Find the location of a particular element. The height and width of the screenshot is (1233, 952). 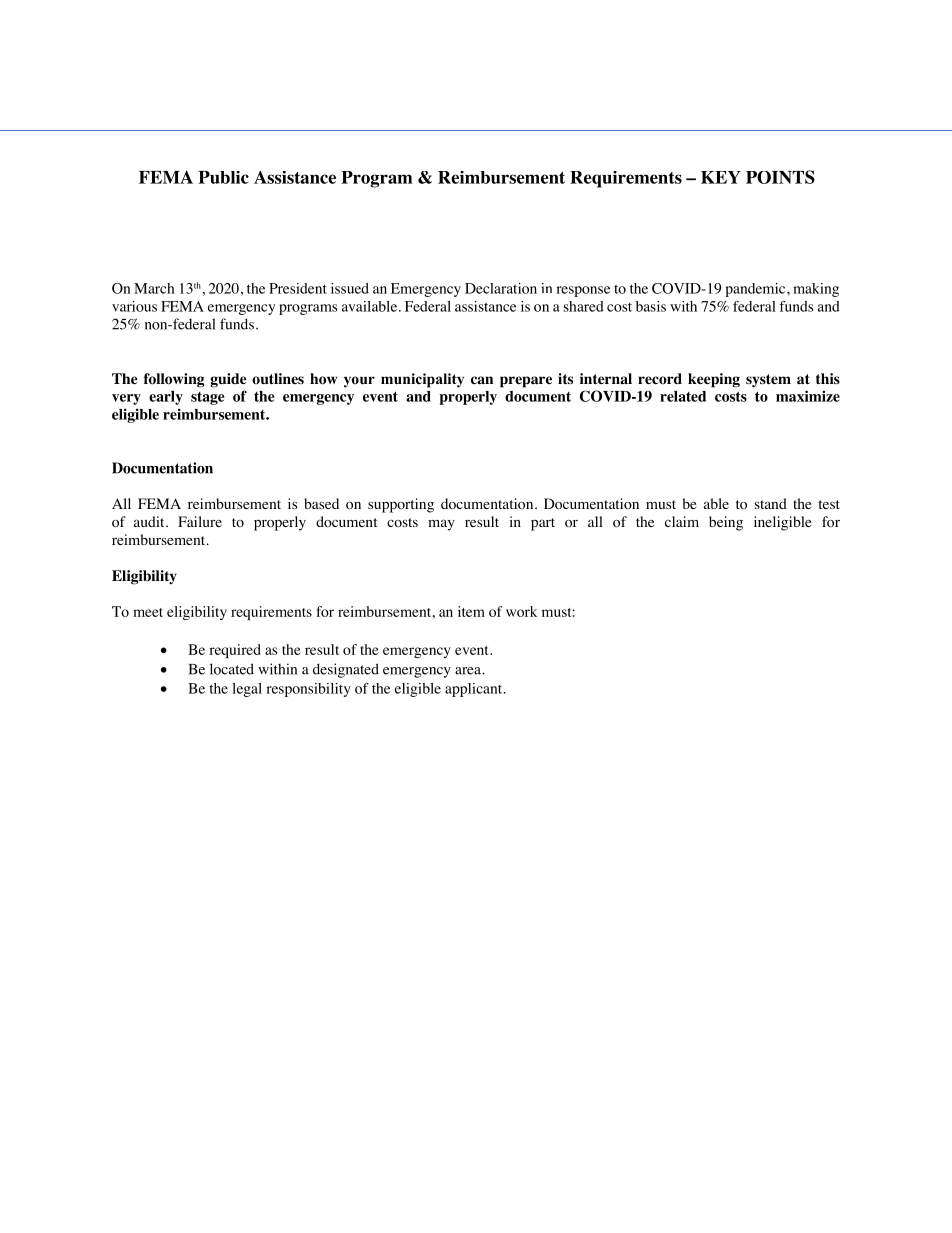

KEY is located at coordinates (721, 177).
